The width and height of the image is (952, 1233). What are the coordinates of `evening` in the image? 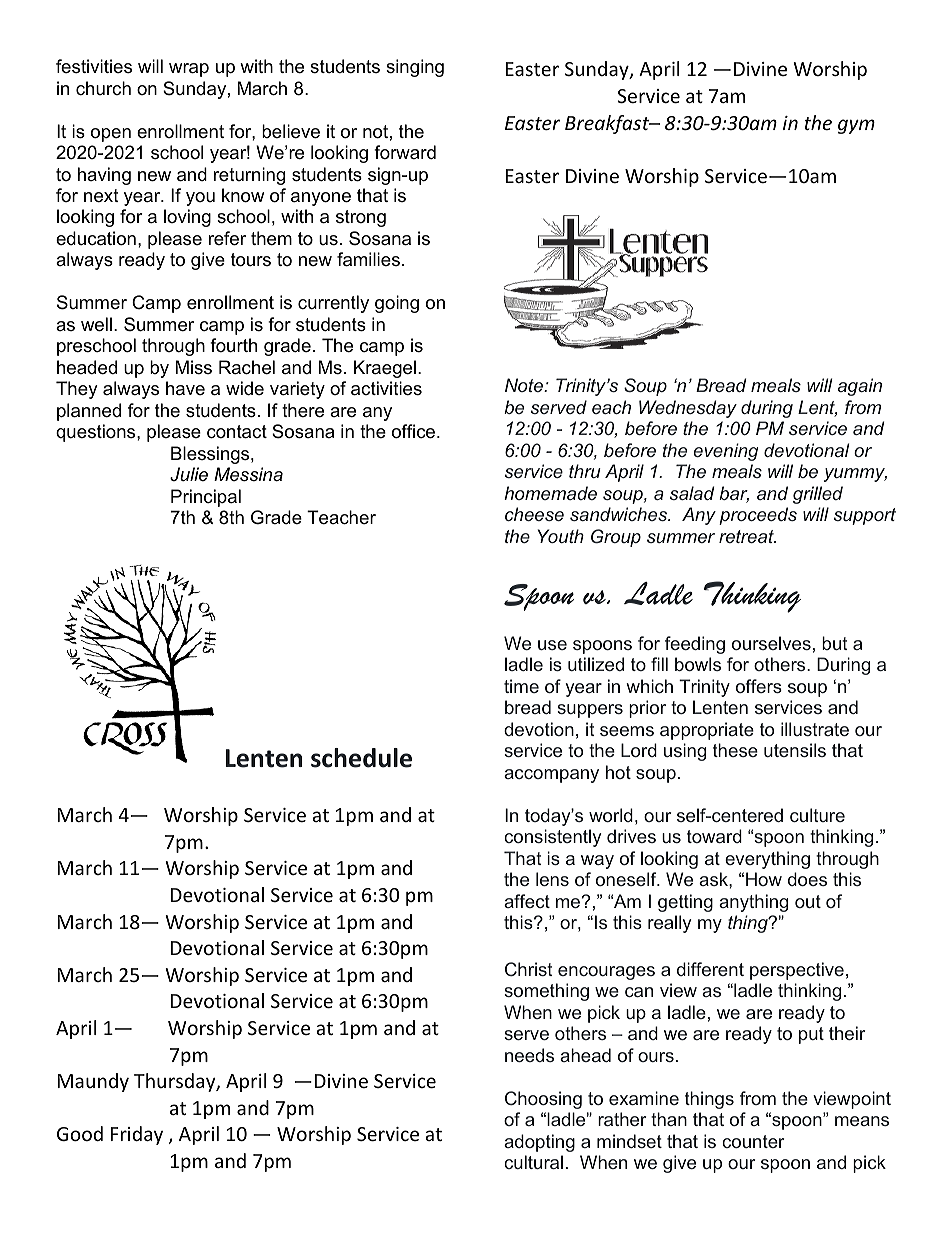 It's located at (725, 452).
